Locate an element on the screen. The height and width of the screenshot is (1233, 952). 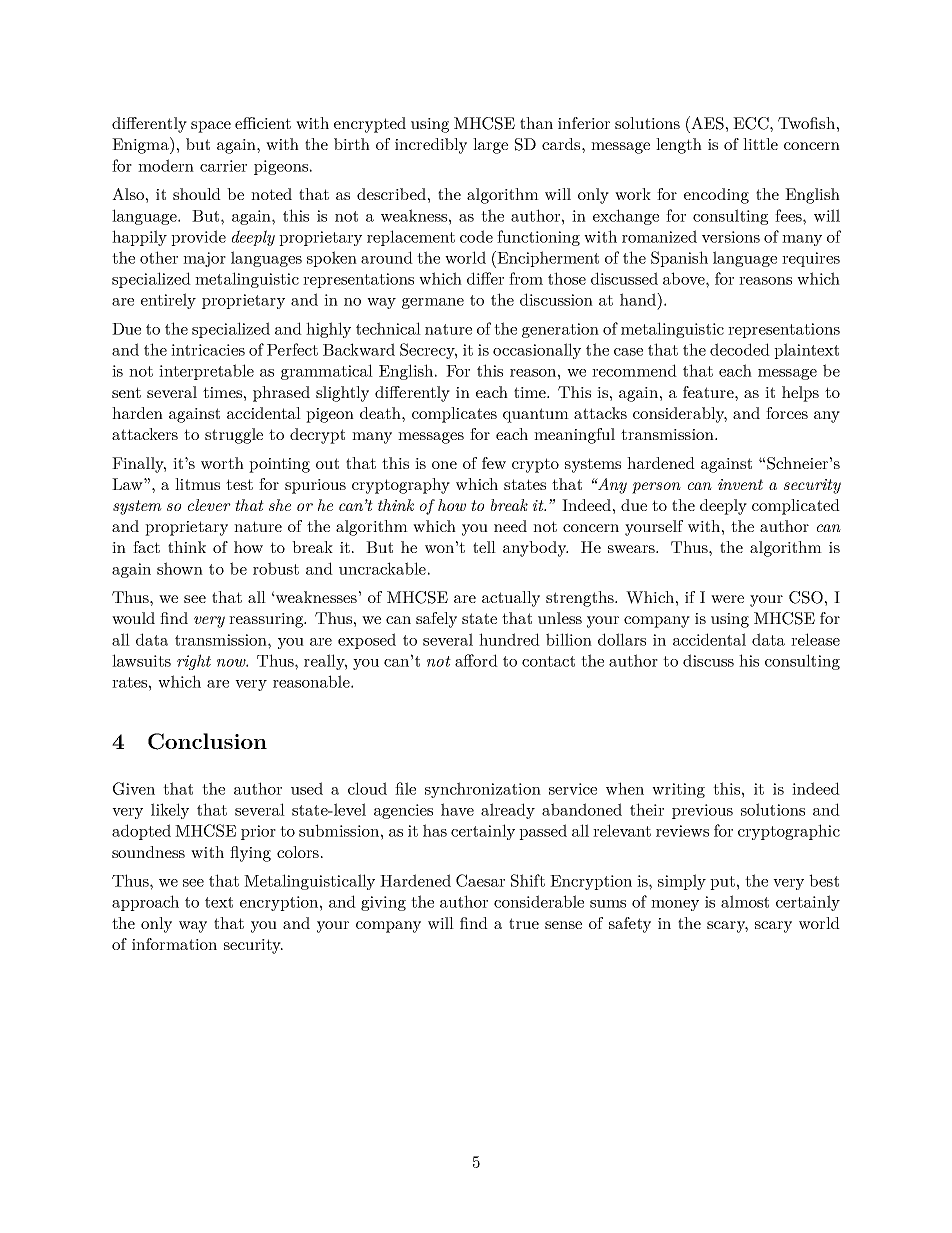
true is located at coordinates (524, 923).
